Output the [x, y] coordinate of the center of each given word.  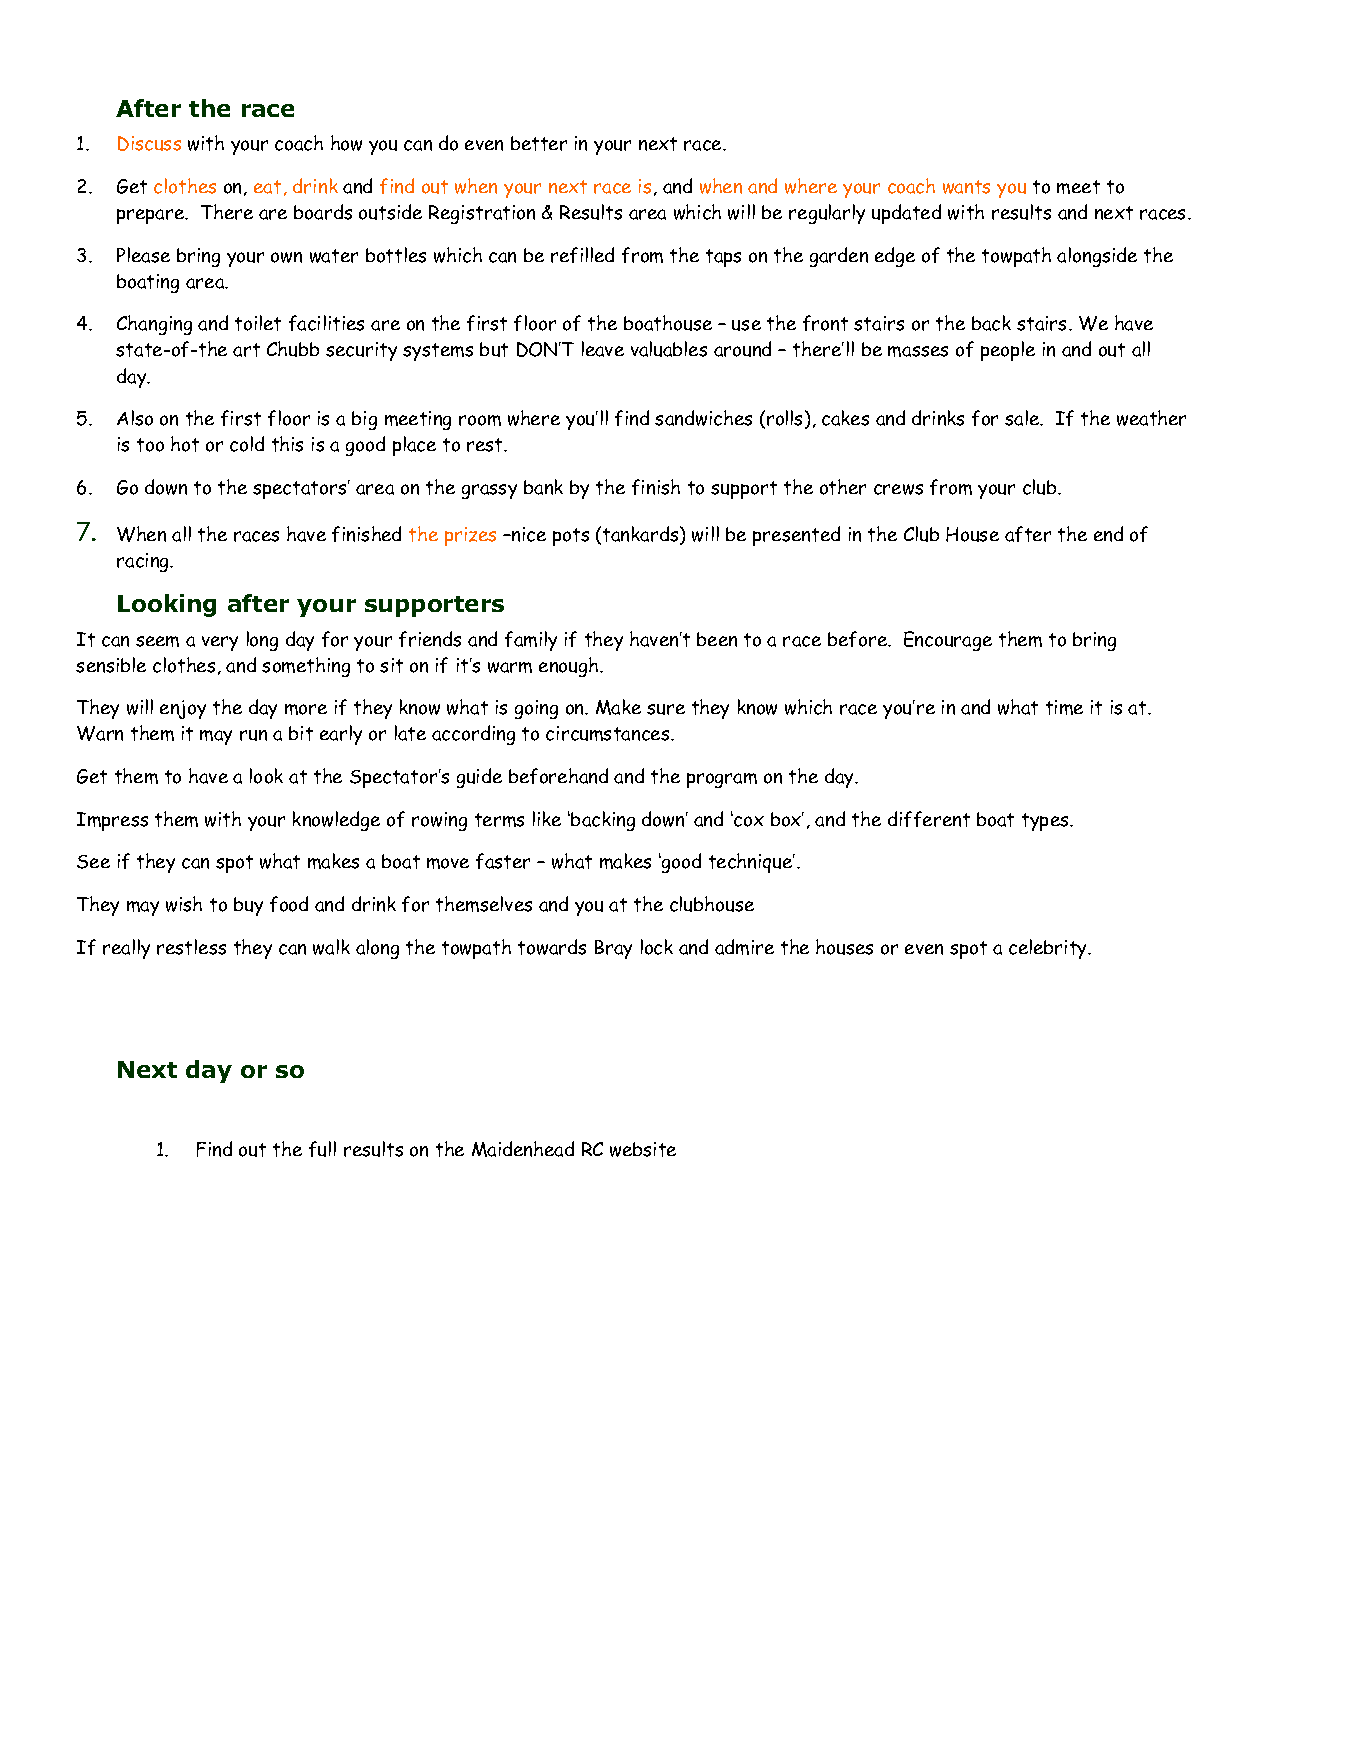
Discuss [149, 143]
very [220, 643]
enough [570, 667]
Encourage [948, 641]
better [539, 143]
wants [966, 187]
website [643, 1149]
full [322, 1149]
